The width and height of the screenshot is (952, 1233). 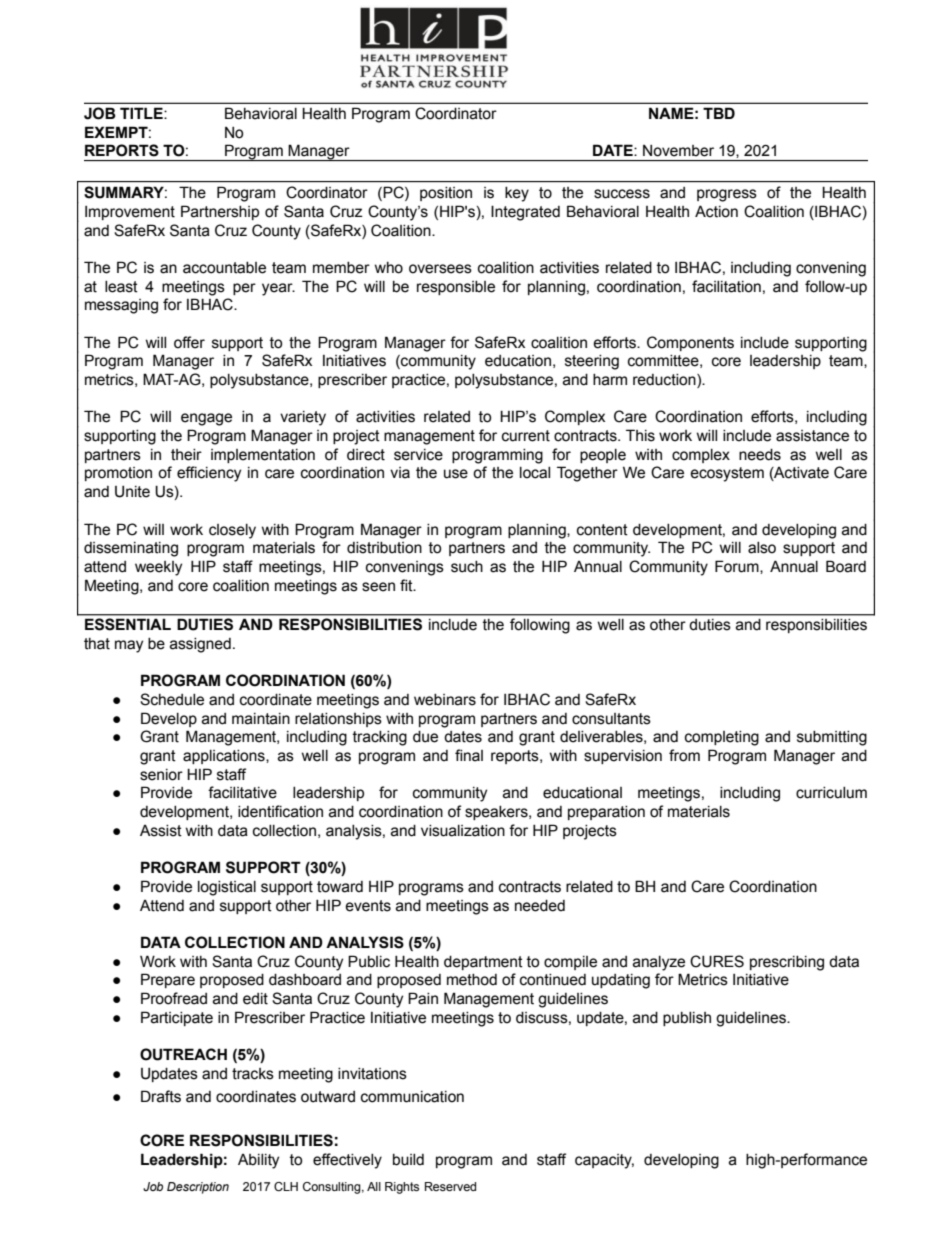 What do you see at coordinates (450, 1186) in the screenshot?
I see `Reserved` at bounding box center [450, 1186].
